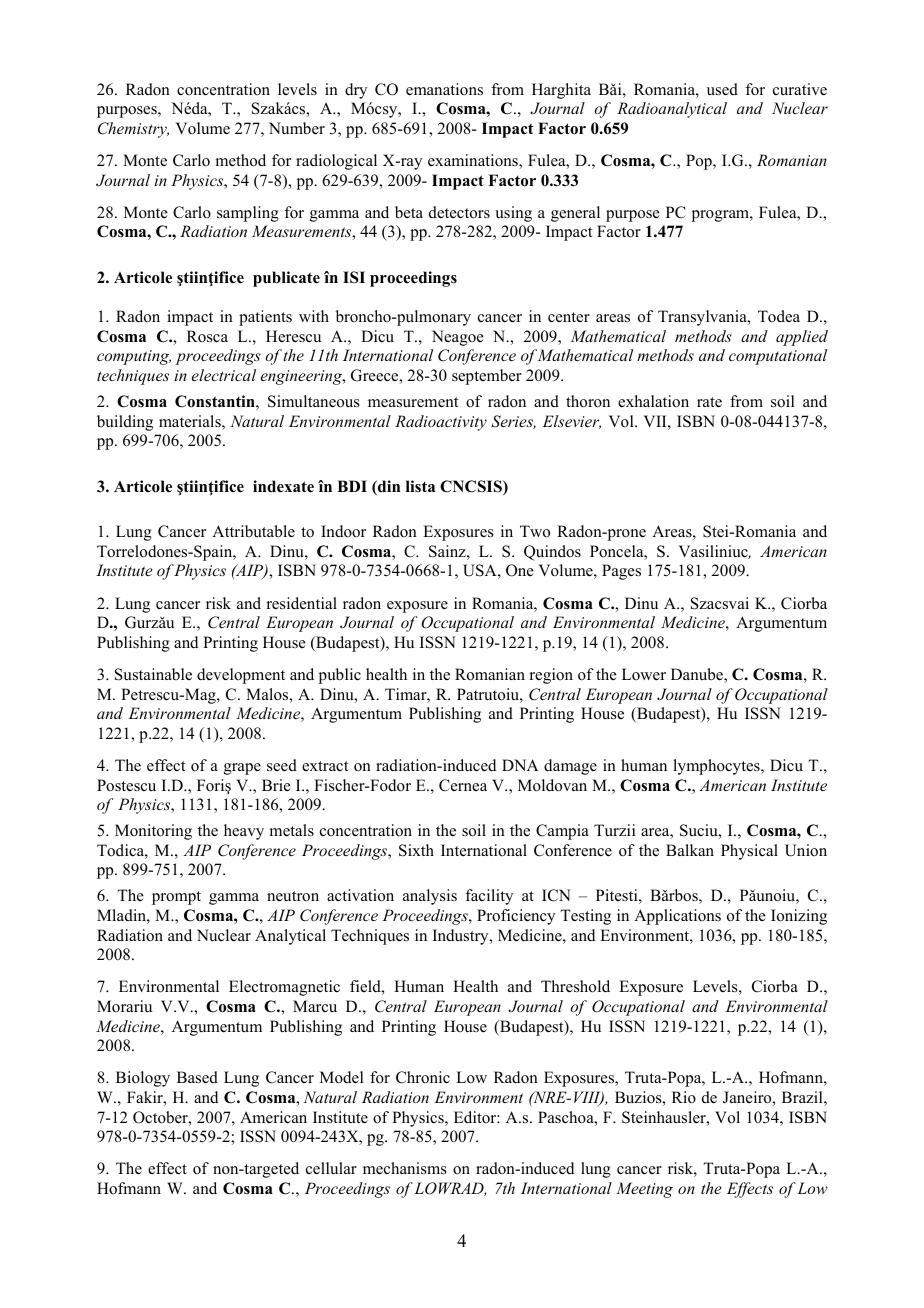 The image size is (924, 1308). I want to click on electrical, so click(224, 375).
